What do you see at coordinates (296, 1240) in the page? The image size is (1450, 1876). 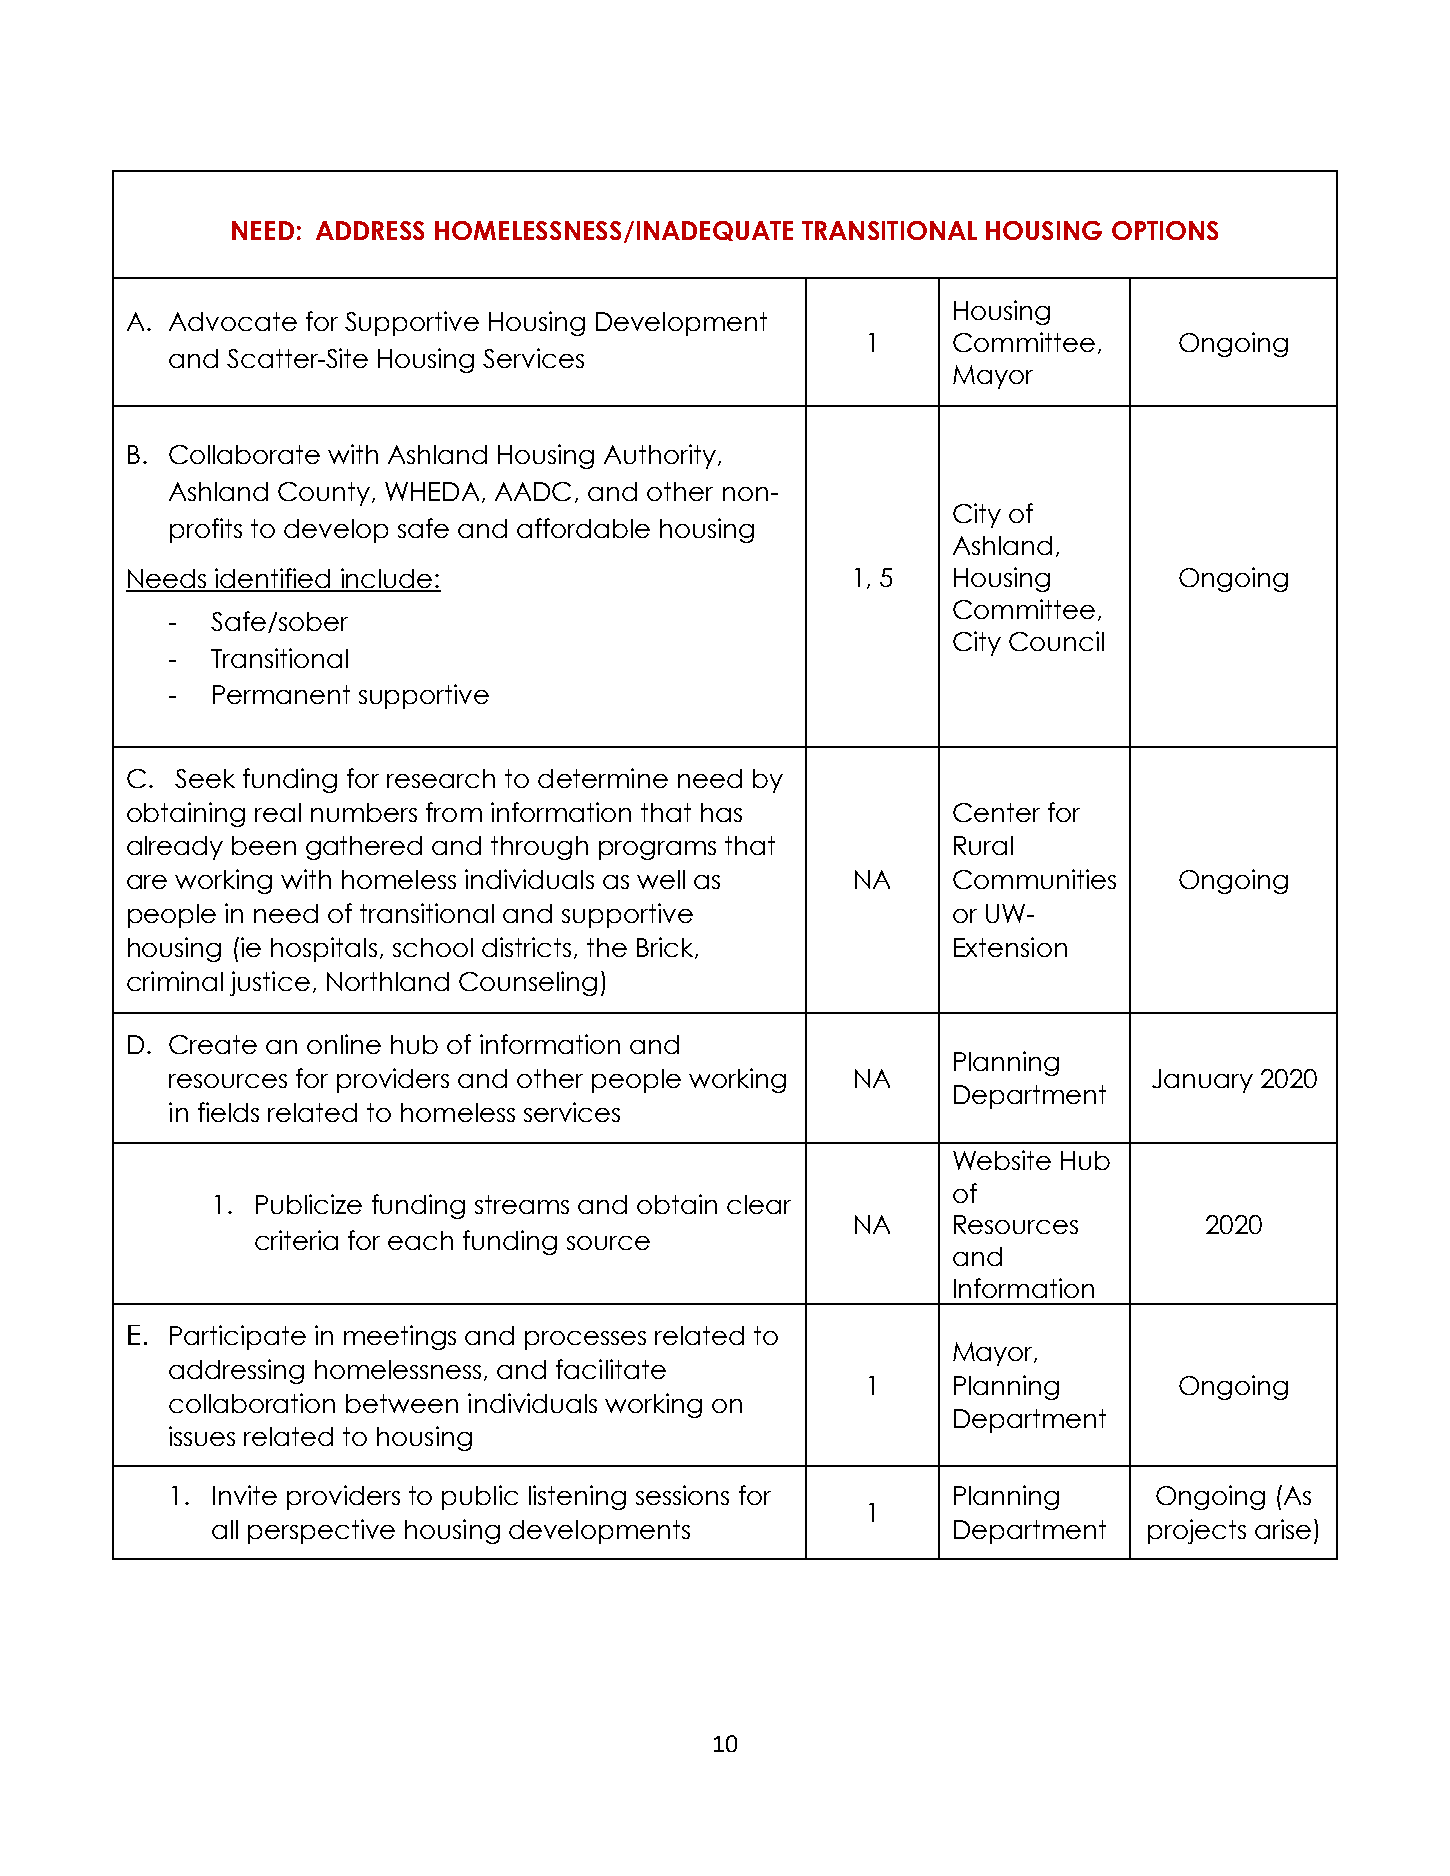 I see `criteria` at bounding box center [296, 1240].
